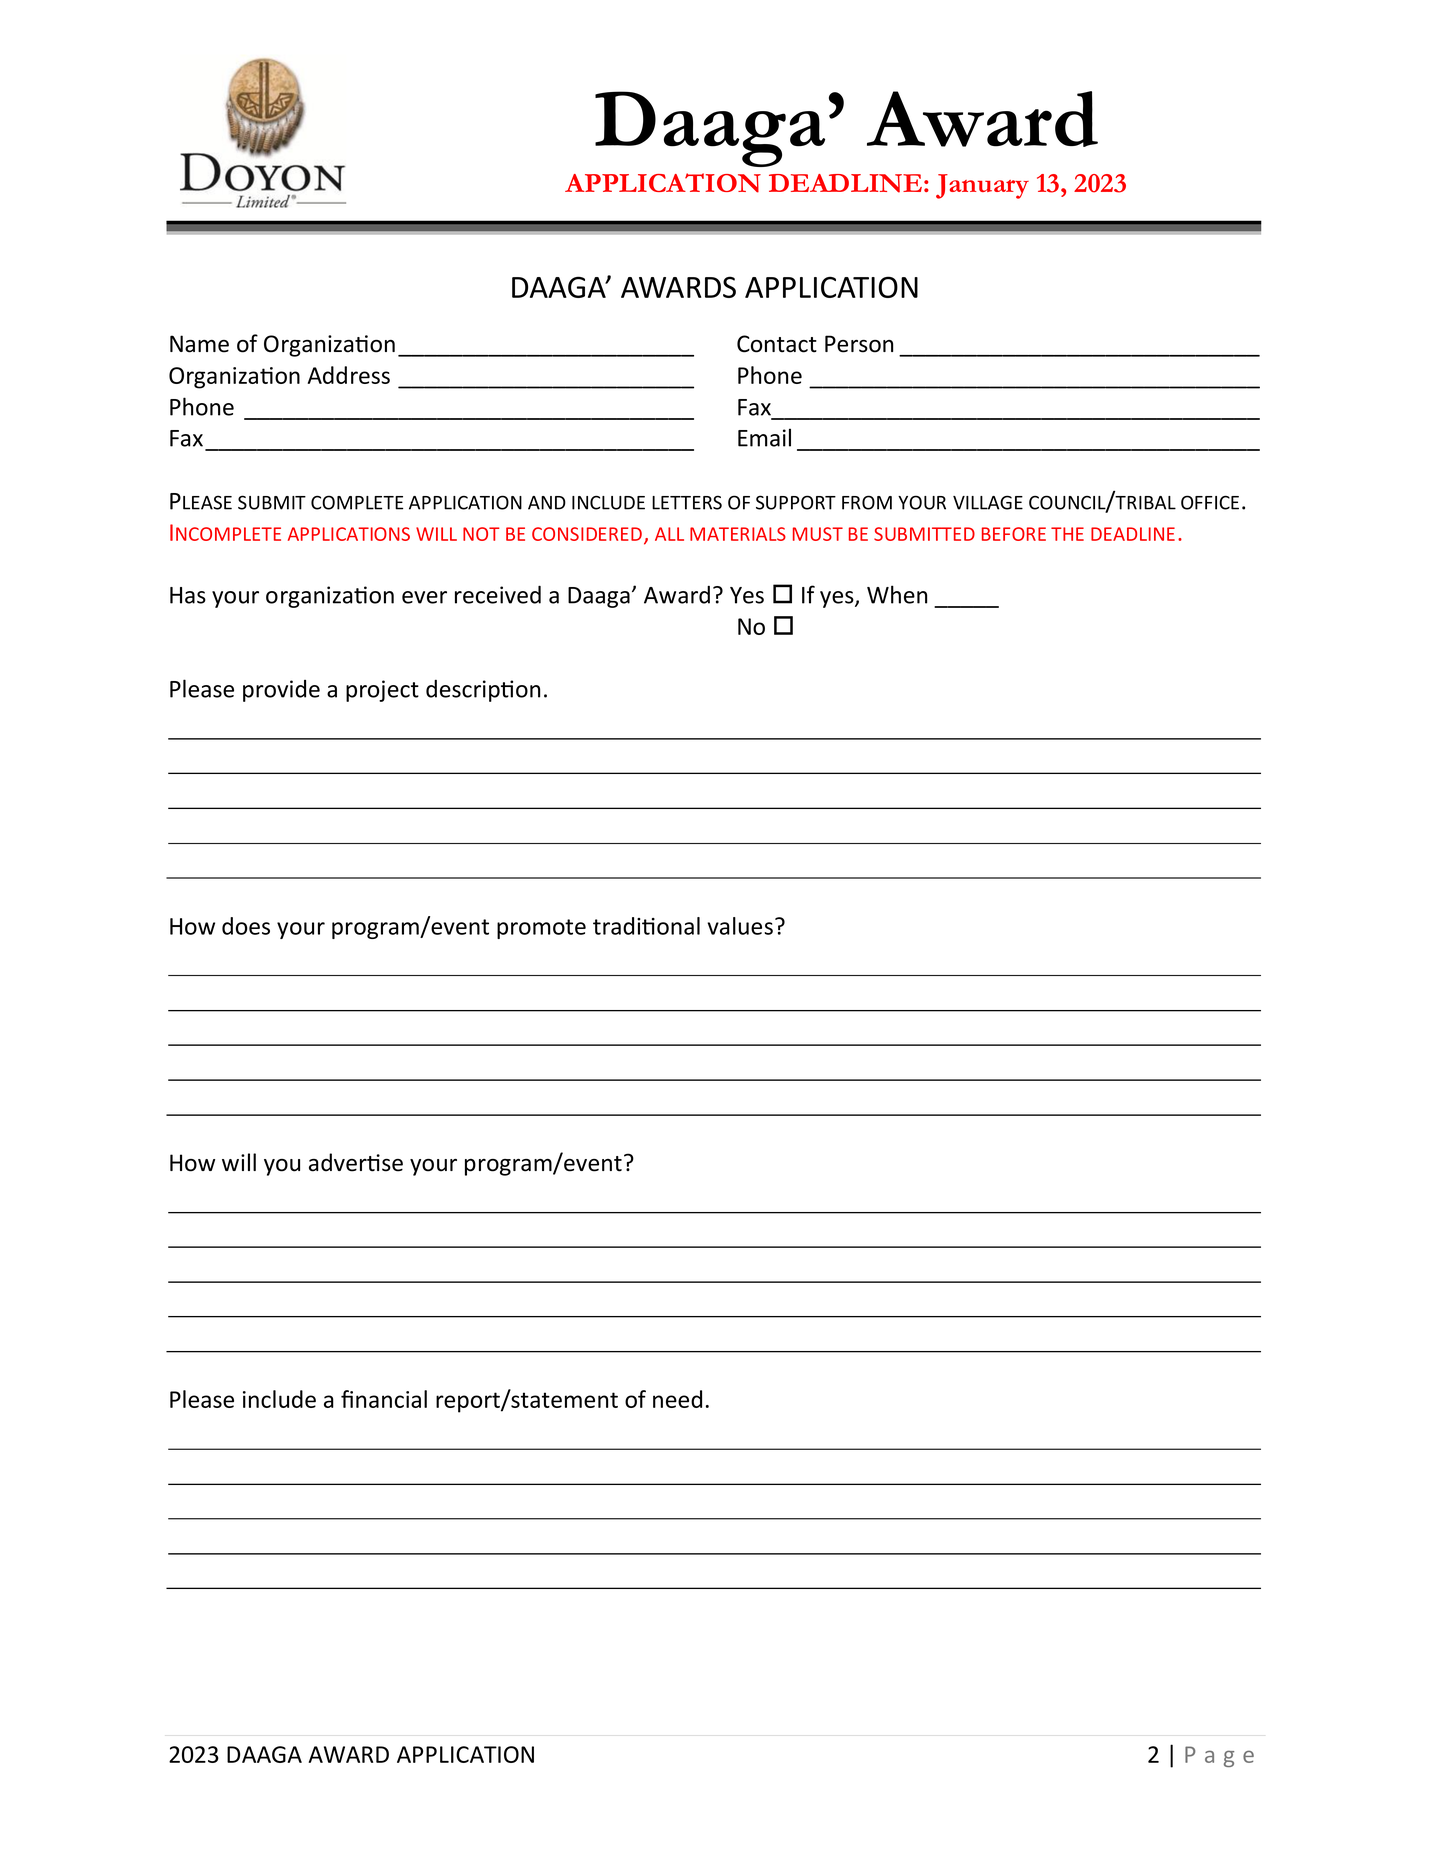  I want to click on traditional, so click(646, 926).
